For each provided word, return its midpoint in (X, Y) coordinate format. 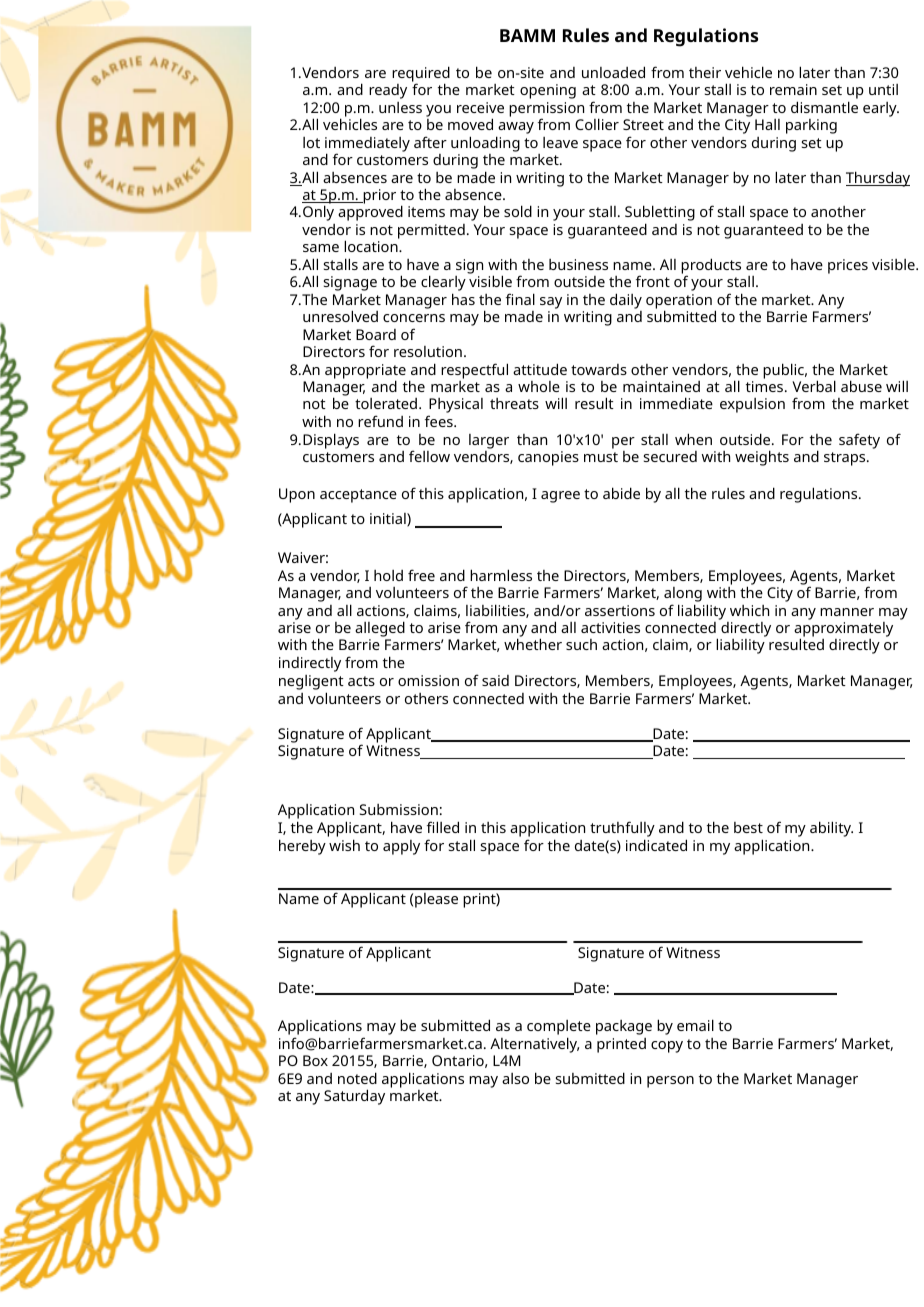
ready (388, 91)
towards (599, 369)
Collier (597, 124)
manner (847, 612)
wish (344, 845)
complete (559, 1027)
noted (357, 1078)
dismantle (824, 107)
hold (388, 575)
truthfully (622, 830)
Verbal (814, 386)
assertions (620, 610)
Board (376, 334)
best (748, 827)
